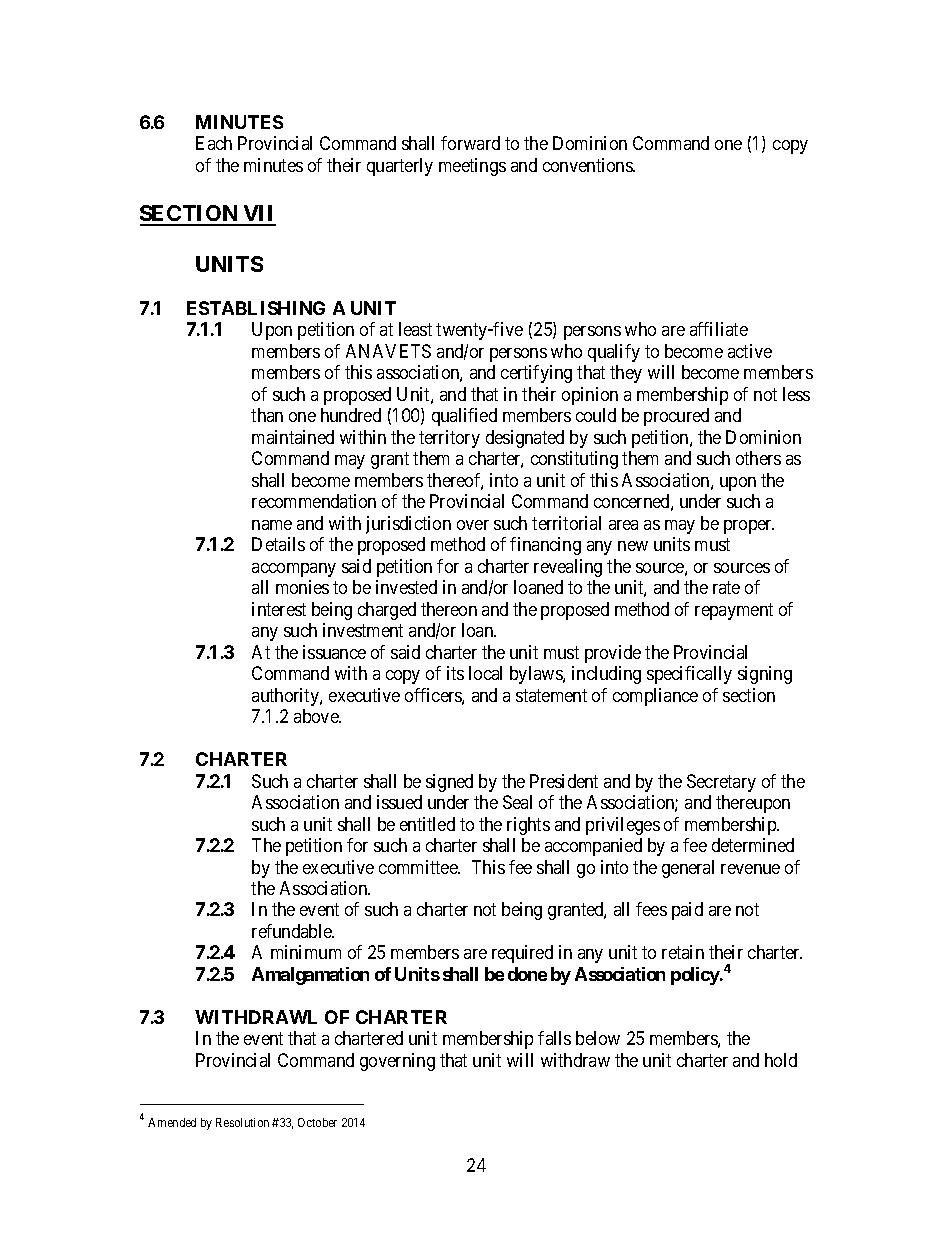  What do you see at coordinates (528, 826) in the page?
I see `rights` at bounding box center [528, 826].
